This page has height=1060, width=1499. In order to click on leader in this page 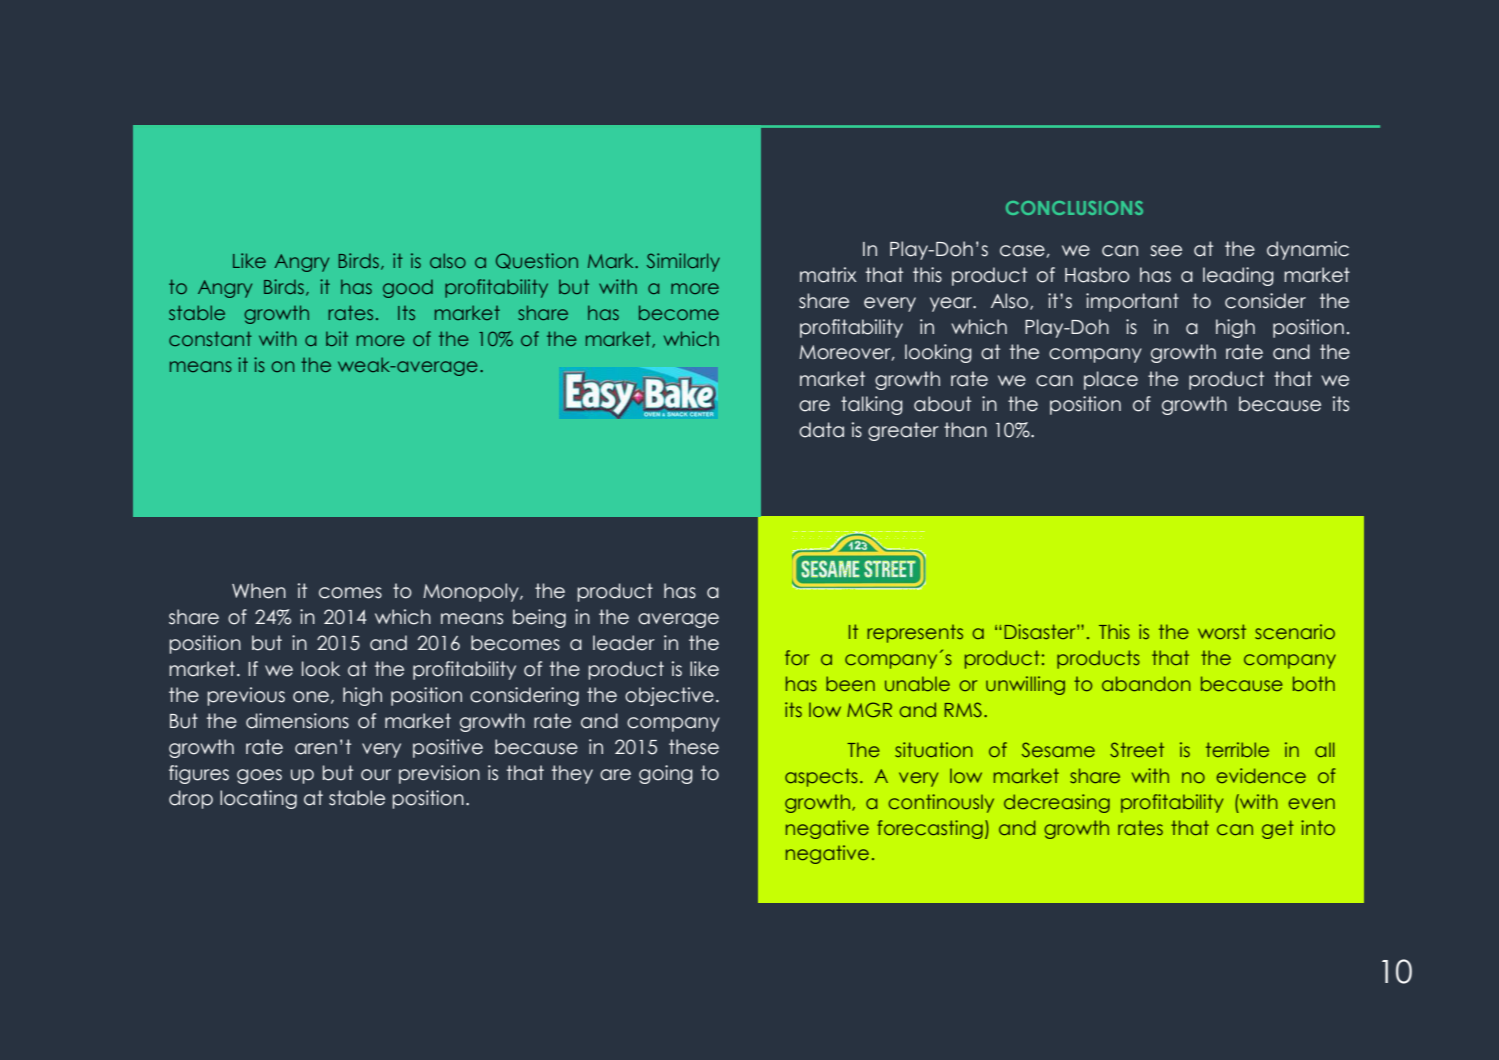, I will do `click(624, 643)`.
